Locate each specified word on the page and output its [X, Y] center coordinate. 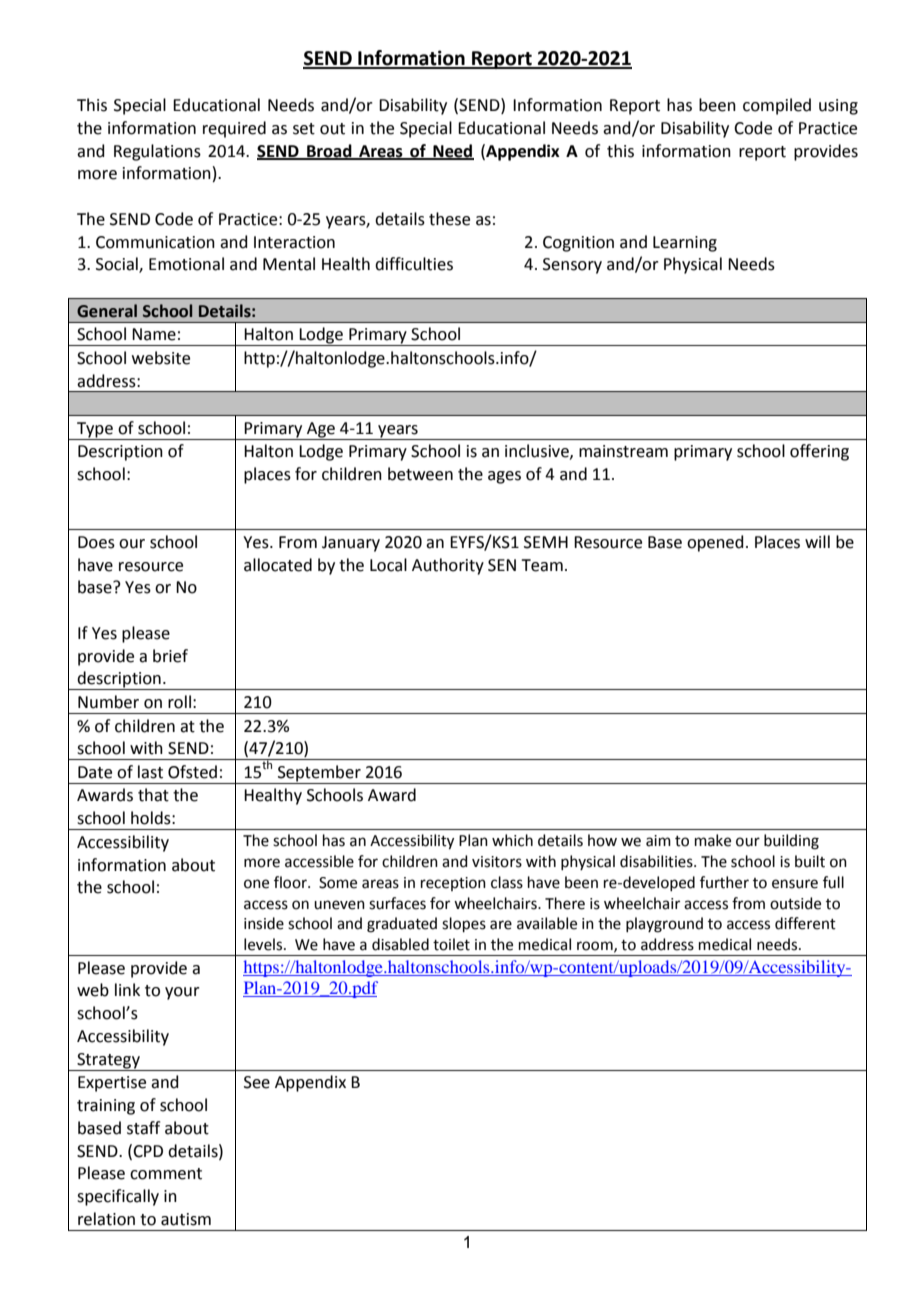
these [449, 219]
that [153, 795]
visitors [497, 862]
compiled [777, 106]
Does [96, 542]
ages [504, 477]
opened [715, 543]
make [713, 840]
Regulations [157, 152]
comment [166, 1174]
